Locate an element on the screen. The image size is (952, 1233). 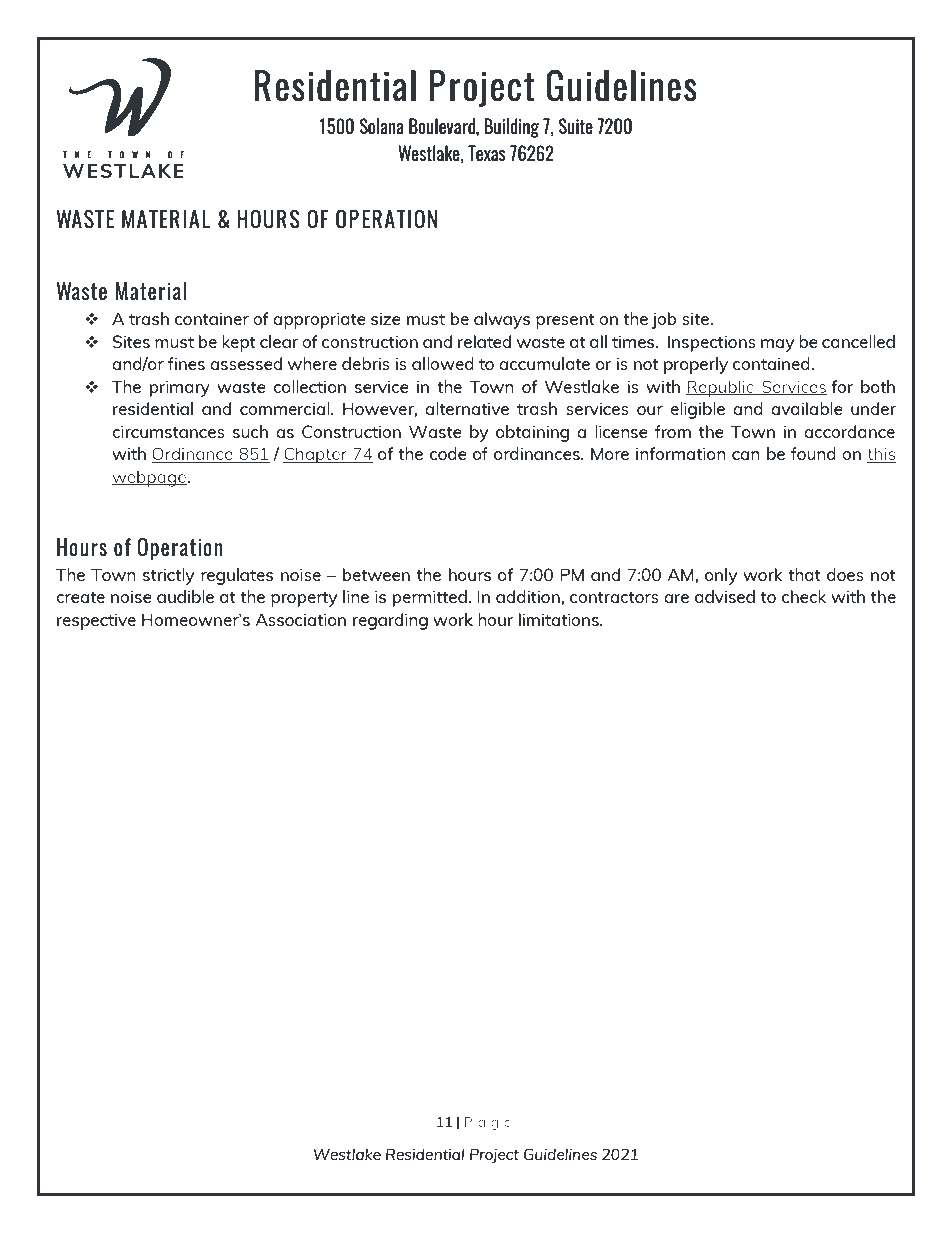
Texas is located at coordinates (487, 153).
